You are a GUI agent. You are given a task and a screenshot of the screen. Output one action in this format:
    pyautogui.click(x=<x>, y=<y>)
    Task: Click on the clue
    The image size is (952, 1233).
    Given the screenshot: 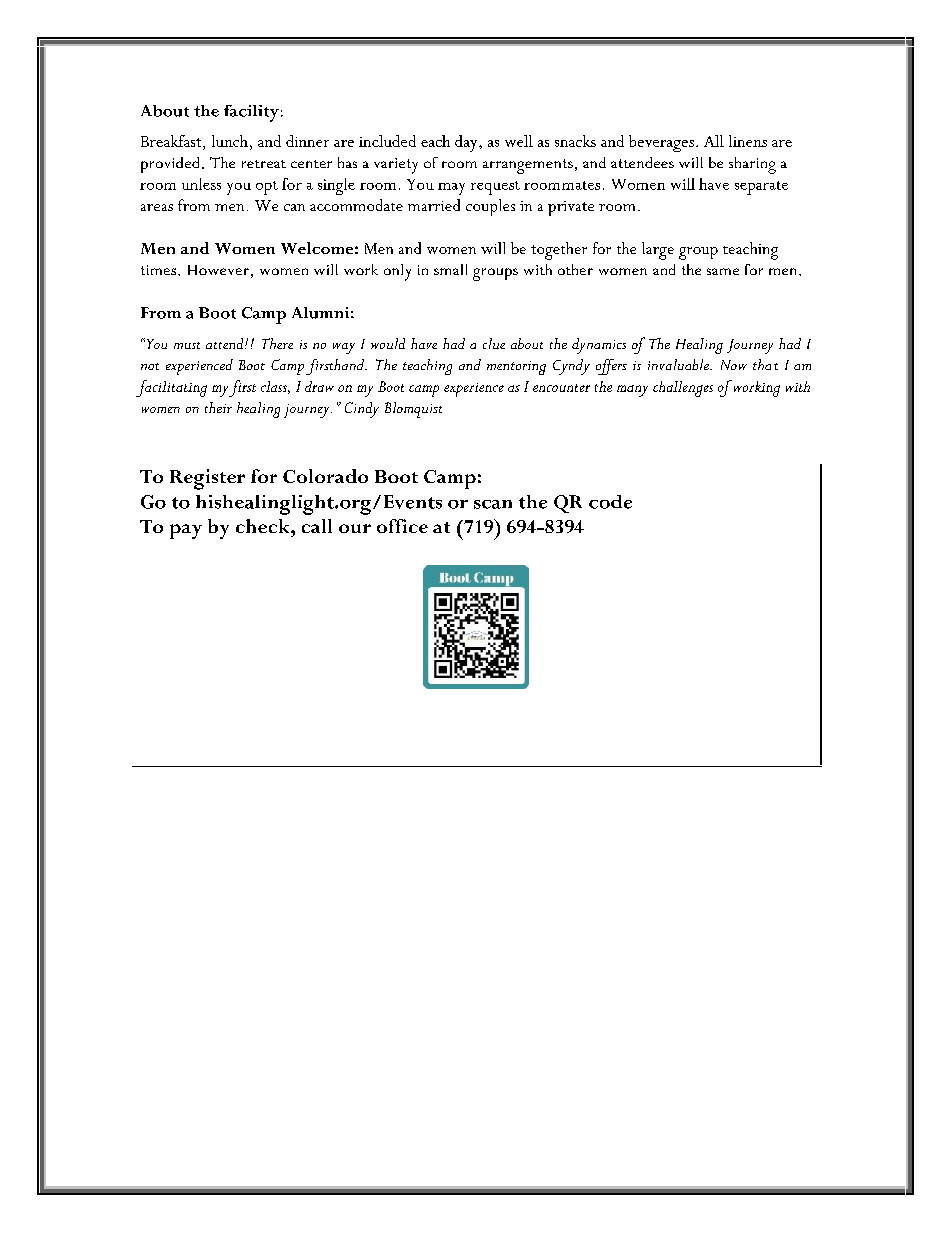 What is the action you would take?
    pyautogui.click(x=494, y=343)
